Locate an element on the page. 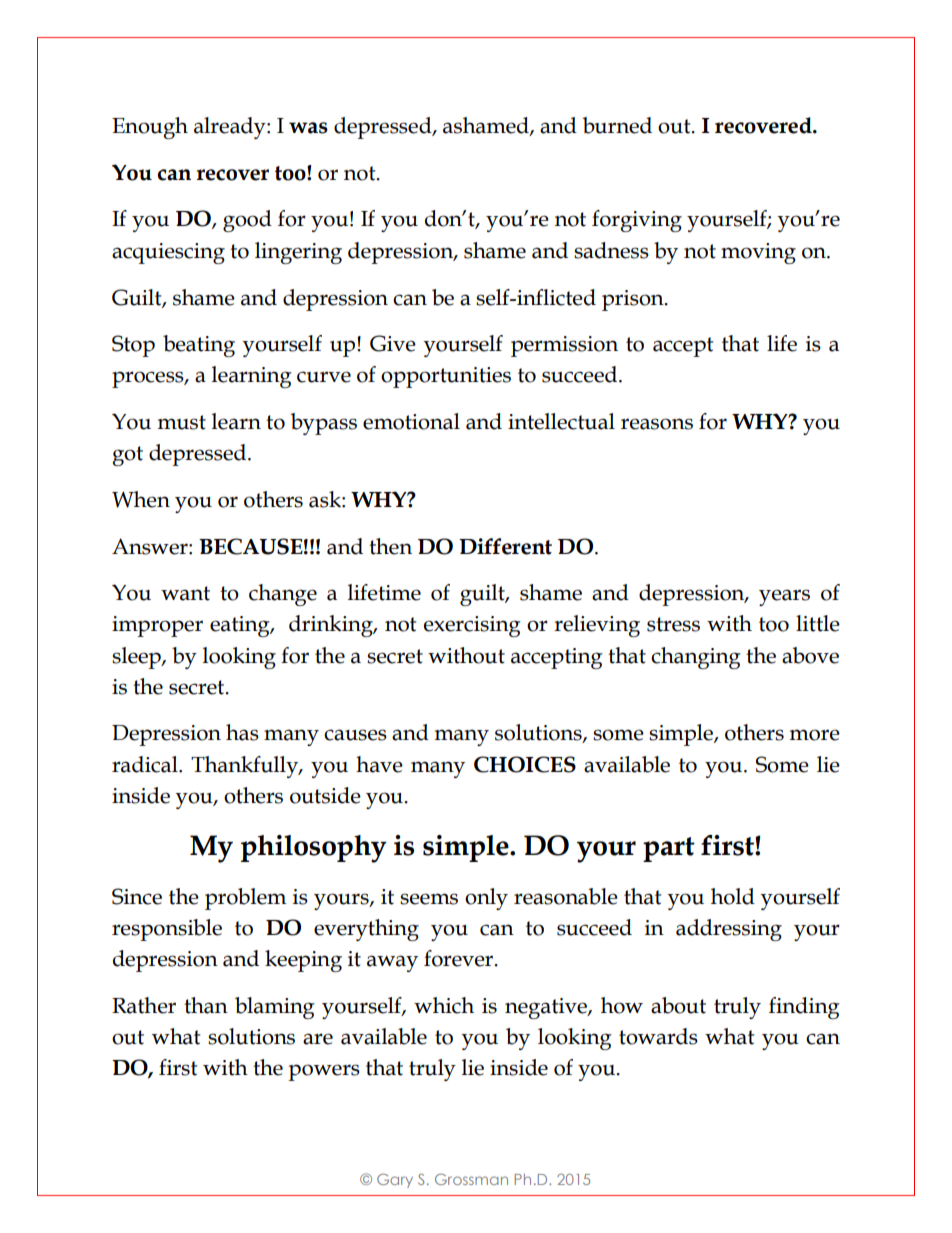 The height and width of the document is (1233, 952). powers is located at coordinates (324, 1072).
